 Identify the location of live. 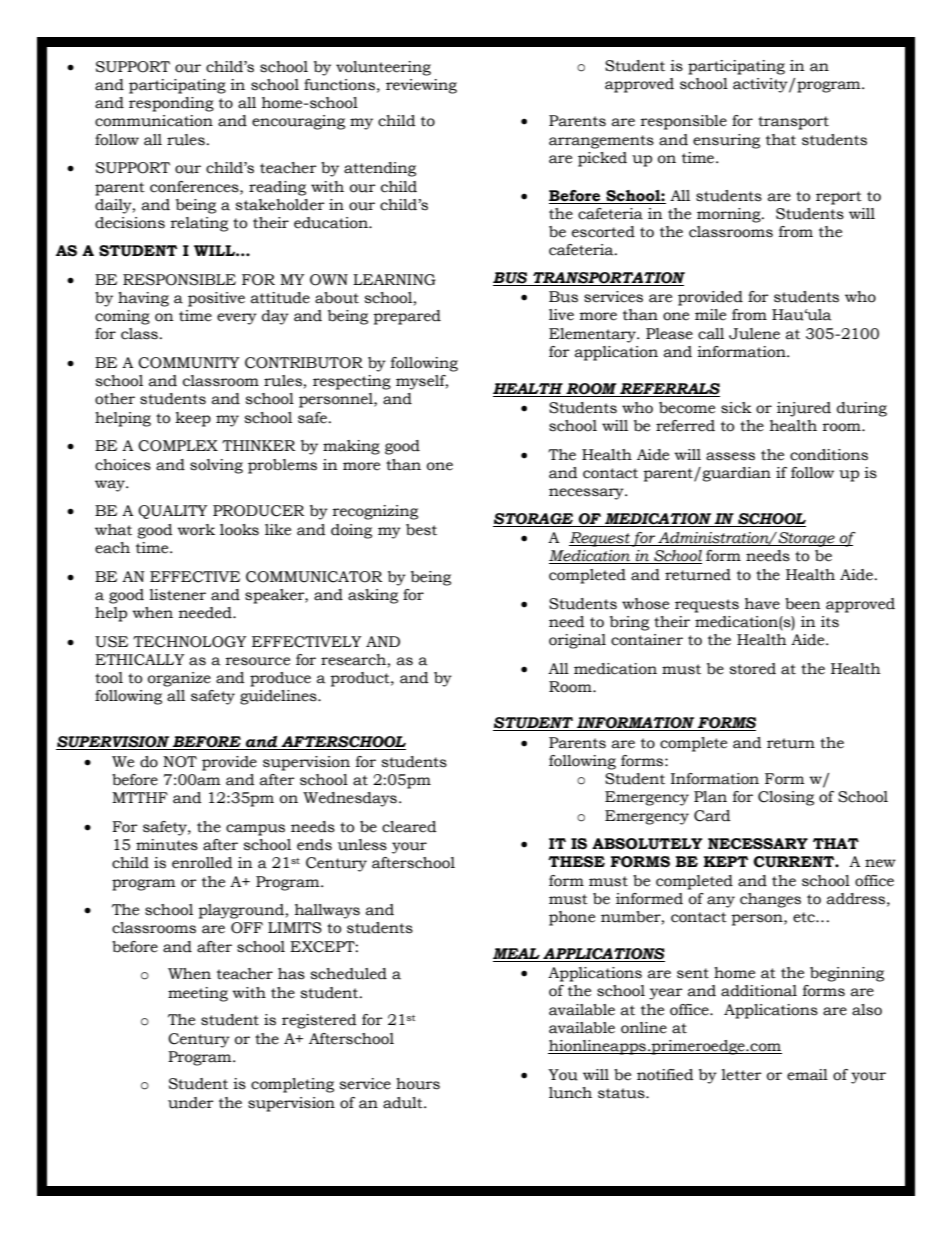
(561, 315).
